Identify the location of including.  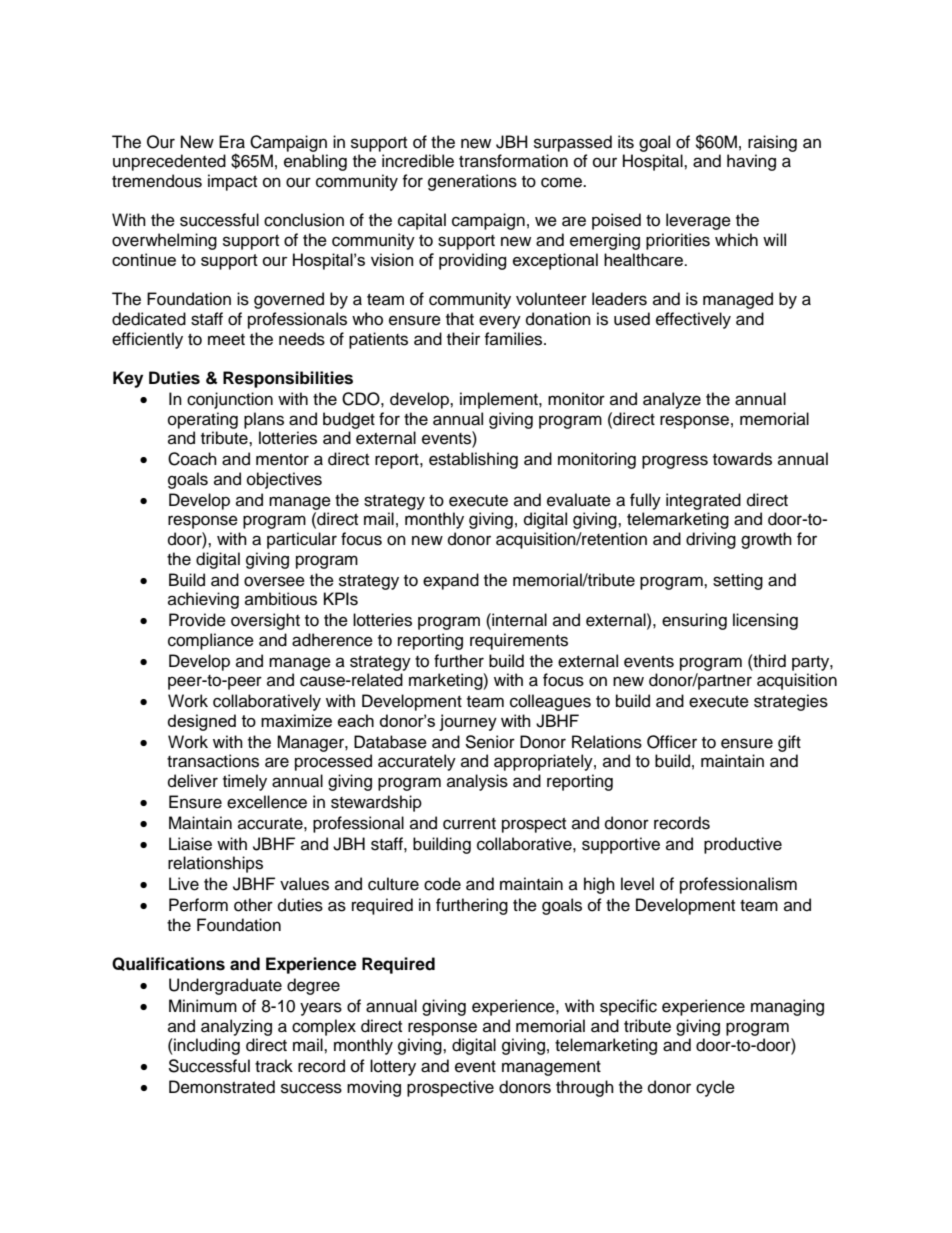
(206, 1046).
